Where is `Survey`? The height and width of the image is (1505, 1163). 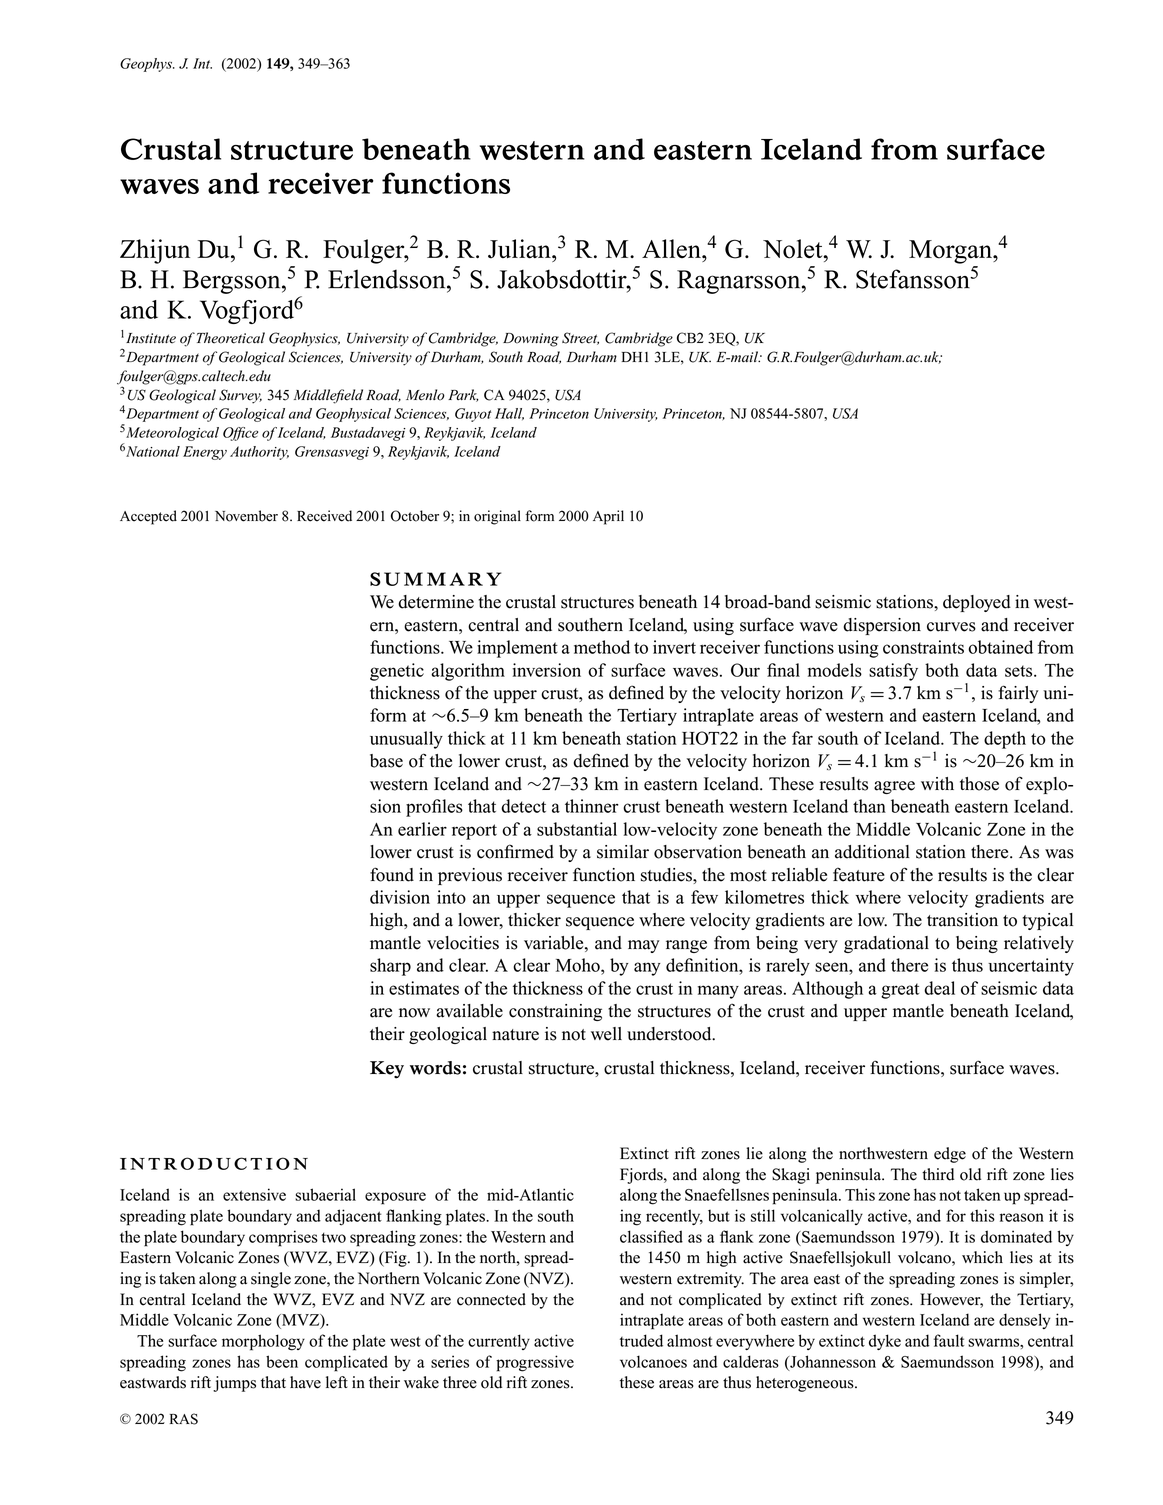
Survey is located at coordinates (240, 396).
